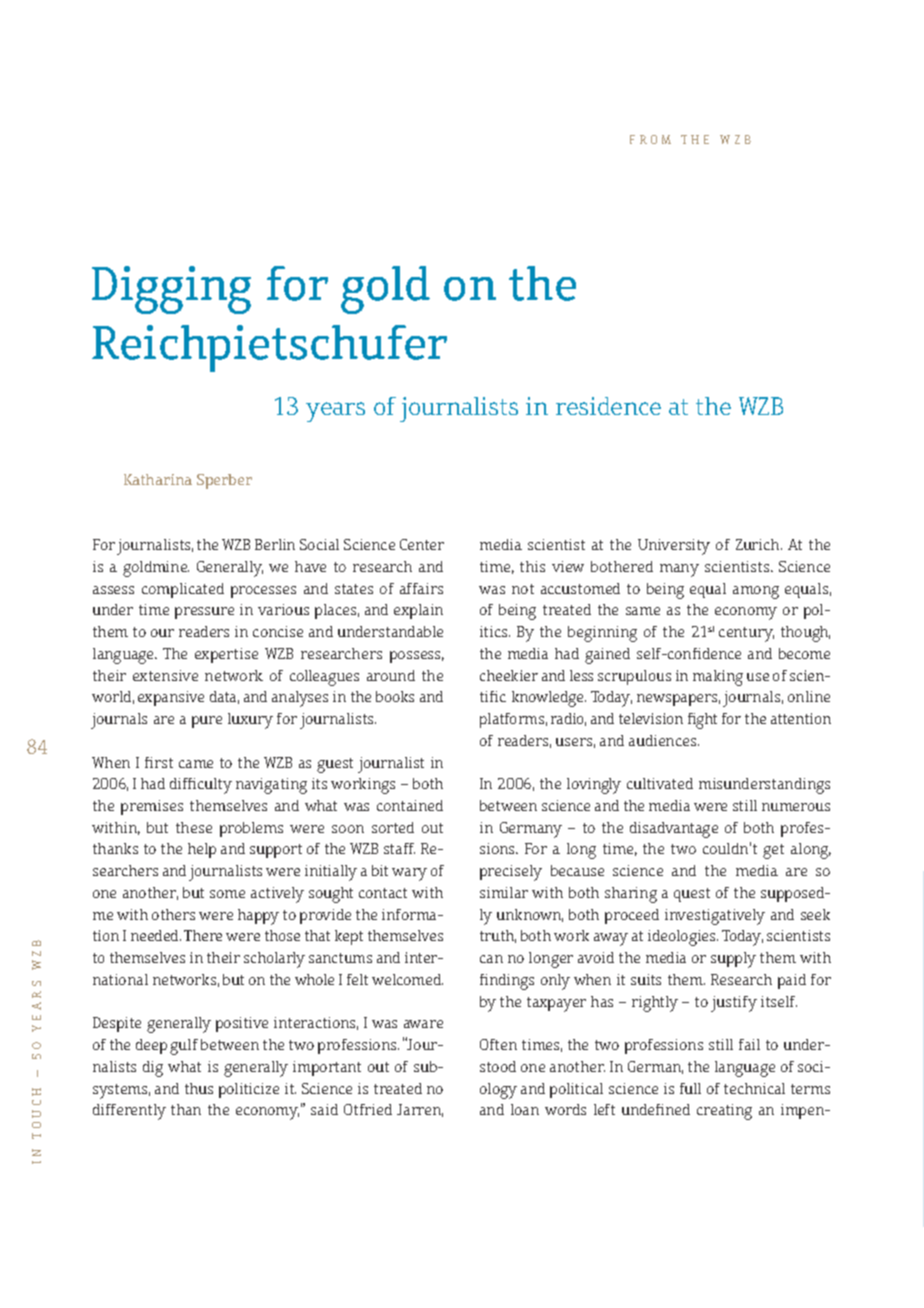  What do you see at coordinates (498, 1044) in the screenshot?
I see `Often` at bounding box center [498, 1044].
